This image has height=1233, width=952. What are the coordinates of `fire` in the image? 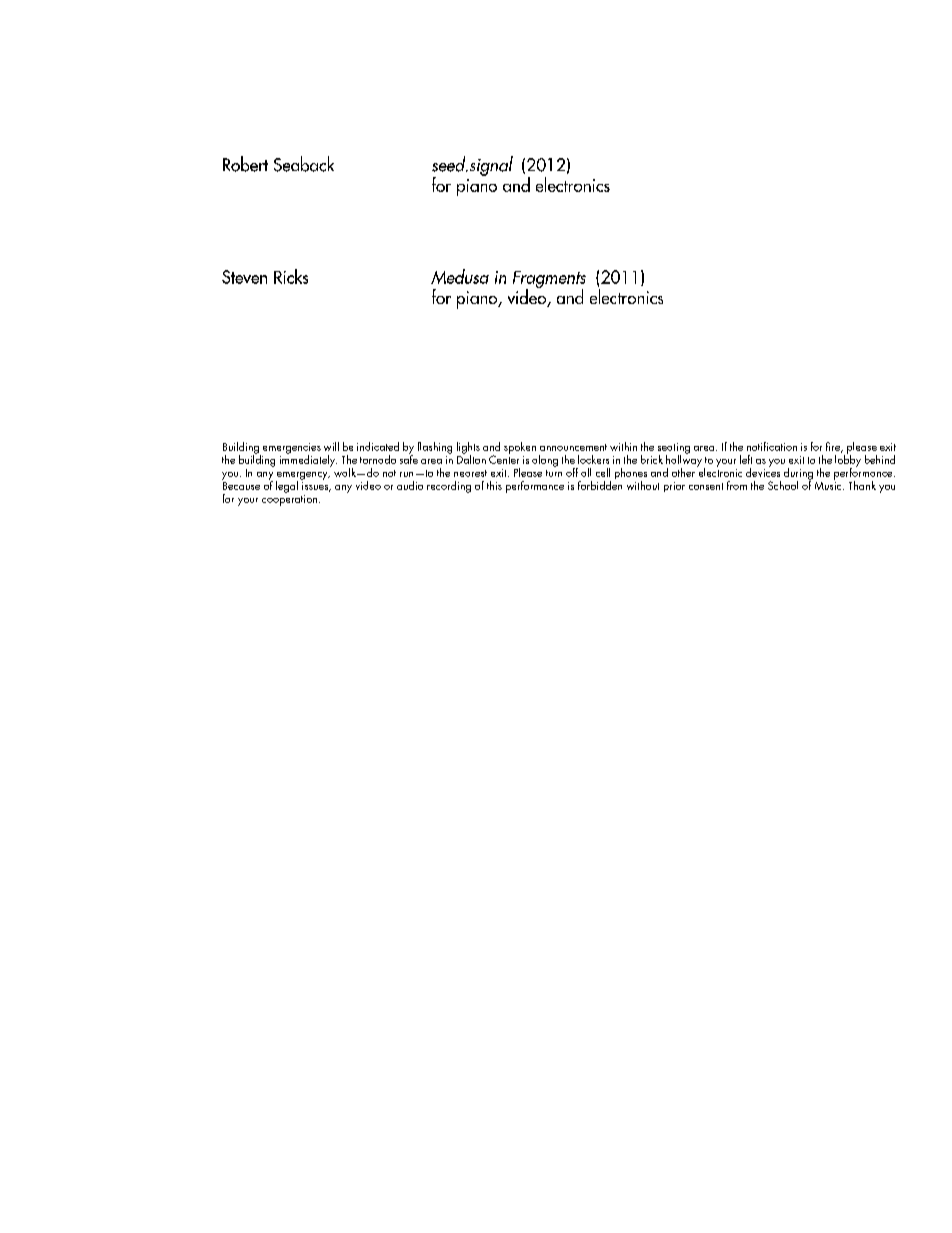 It's located at (834, 447).
